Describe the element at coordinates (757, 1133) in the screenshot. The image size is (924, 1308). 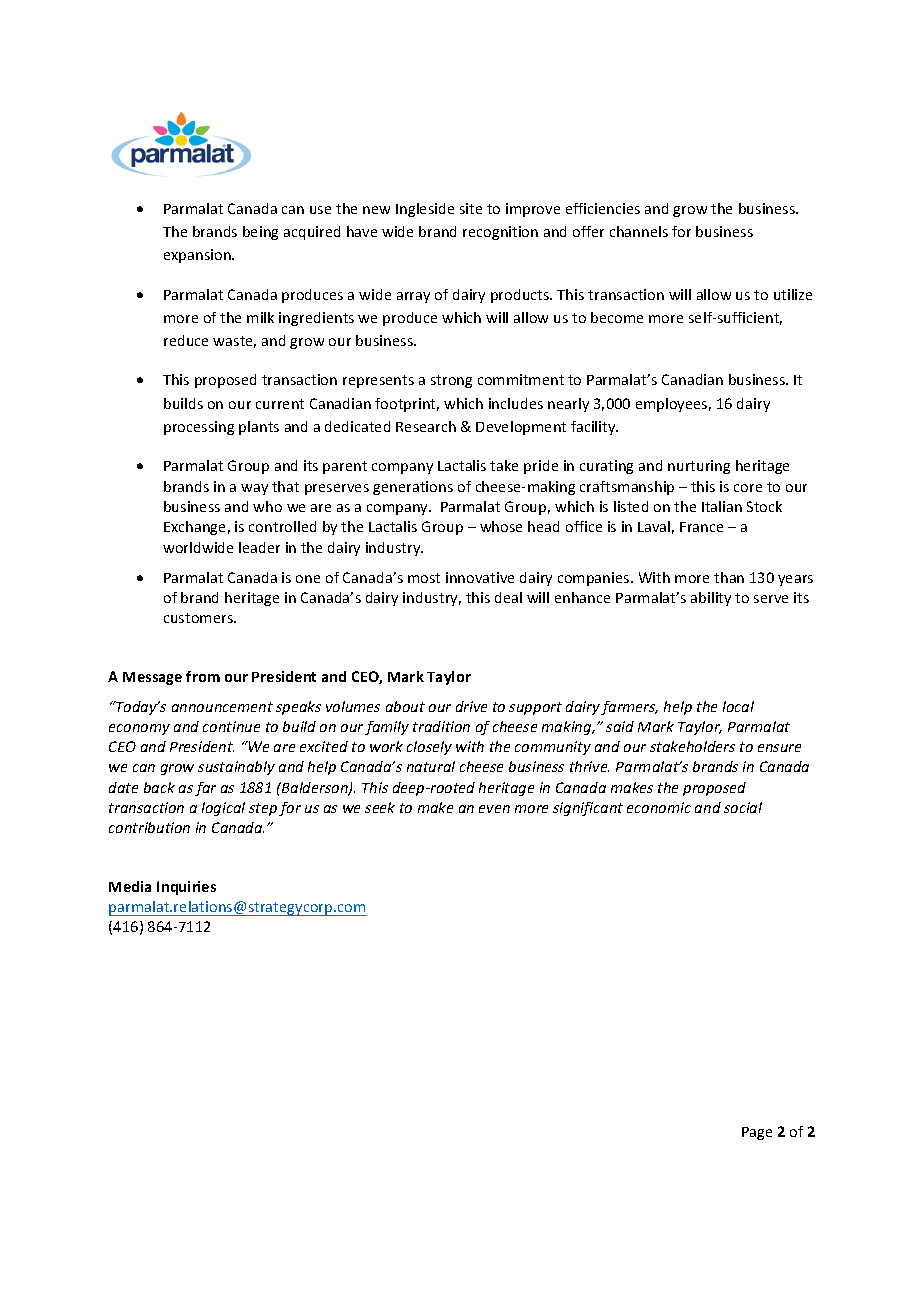
I see `Page` at that location.
